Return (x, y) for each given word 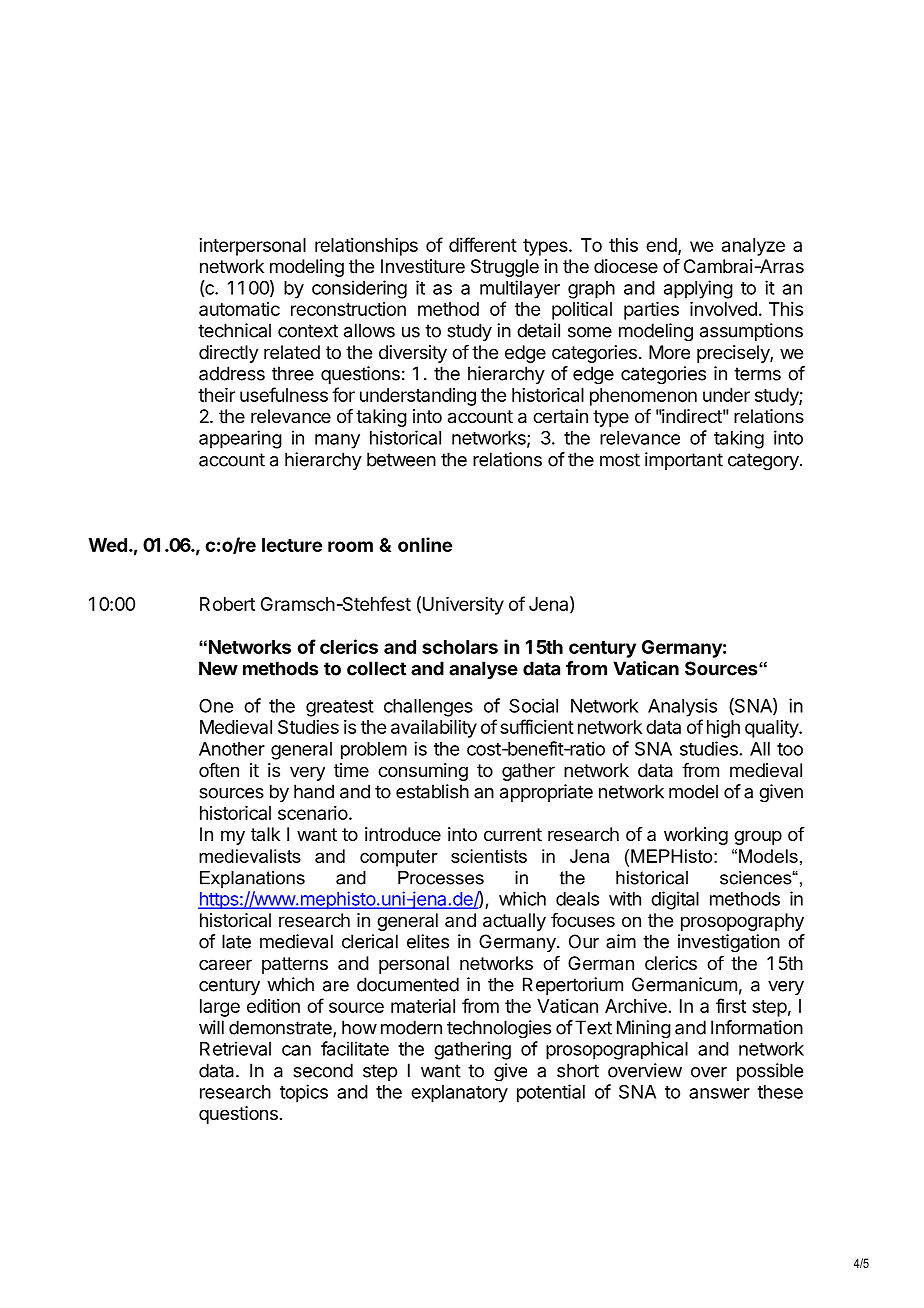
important (684, 461)
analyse (483, 670)
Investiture (423, 266)
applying (698, 289)
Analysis (682, 707)
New (218, 668)
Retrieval (235, 1048)
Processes (441, 878)
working (696, 836)
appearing (240, 439)
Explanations (252, 879)
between (401, 459)
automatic (239, 309)
